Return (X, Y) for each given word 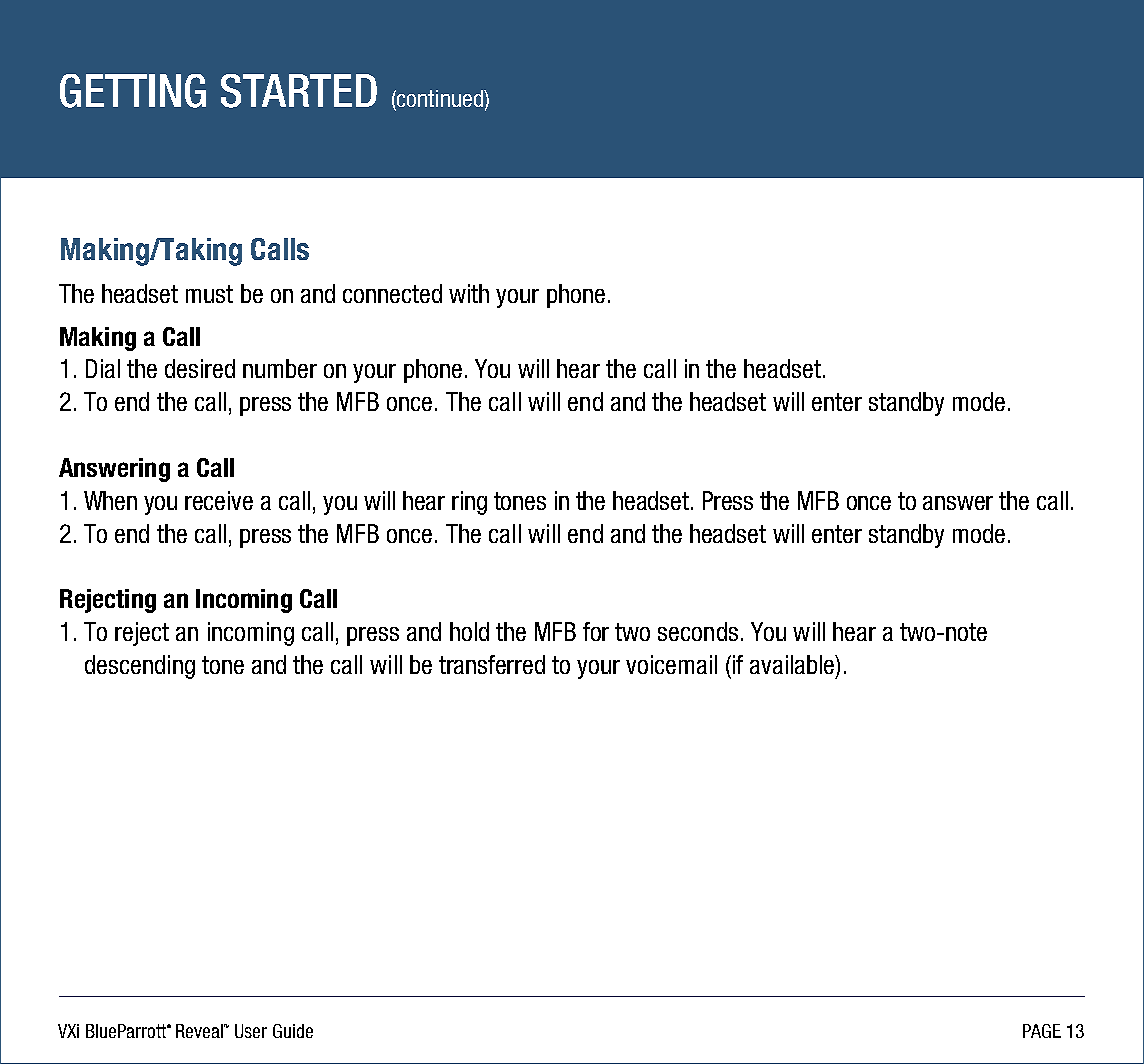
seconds (698, 631)
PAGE (1042, 1031)
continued (440, 98)
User (251, 1031)
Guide (293, 1031)
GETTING (133, 91)
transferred (492, 664)
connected (392, 293)
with (469, 293)
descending (140, 667)
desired (200, 368)
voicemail (671, 664)
